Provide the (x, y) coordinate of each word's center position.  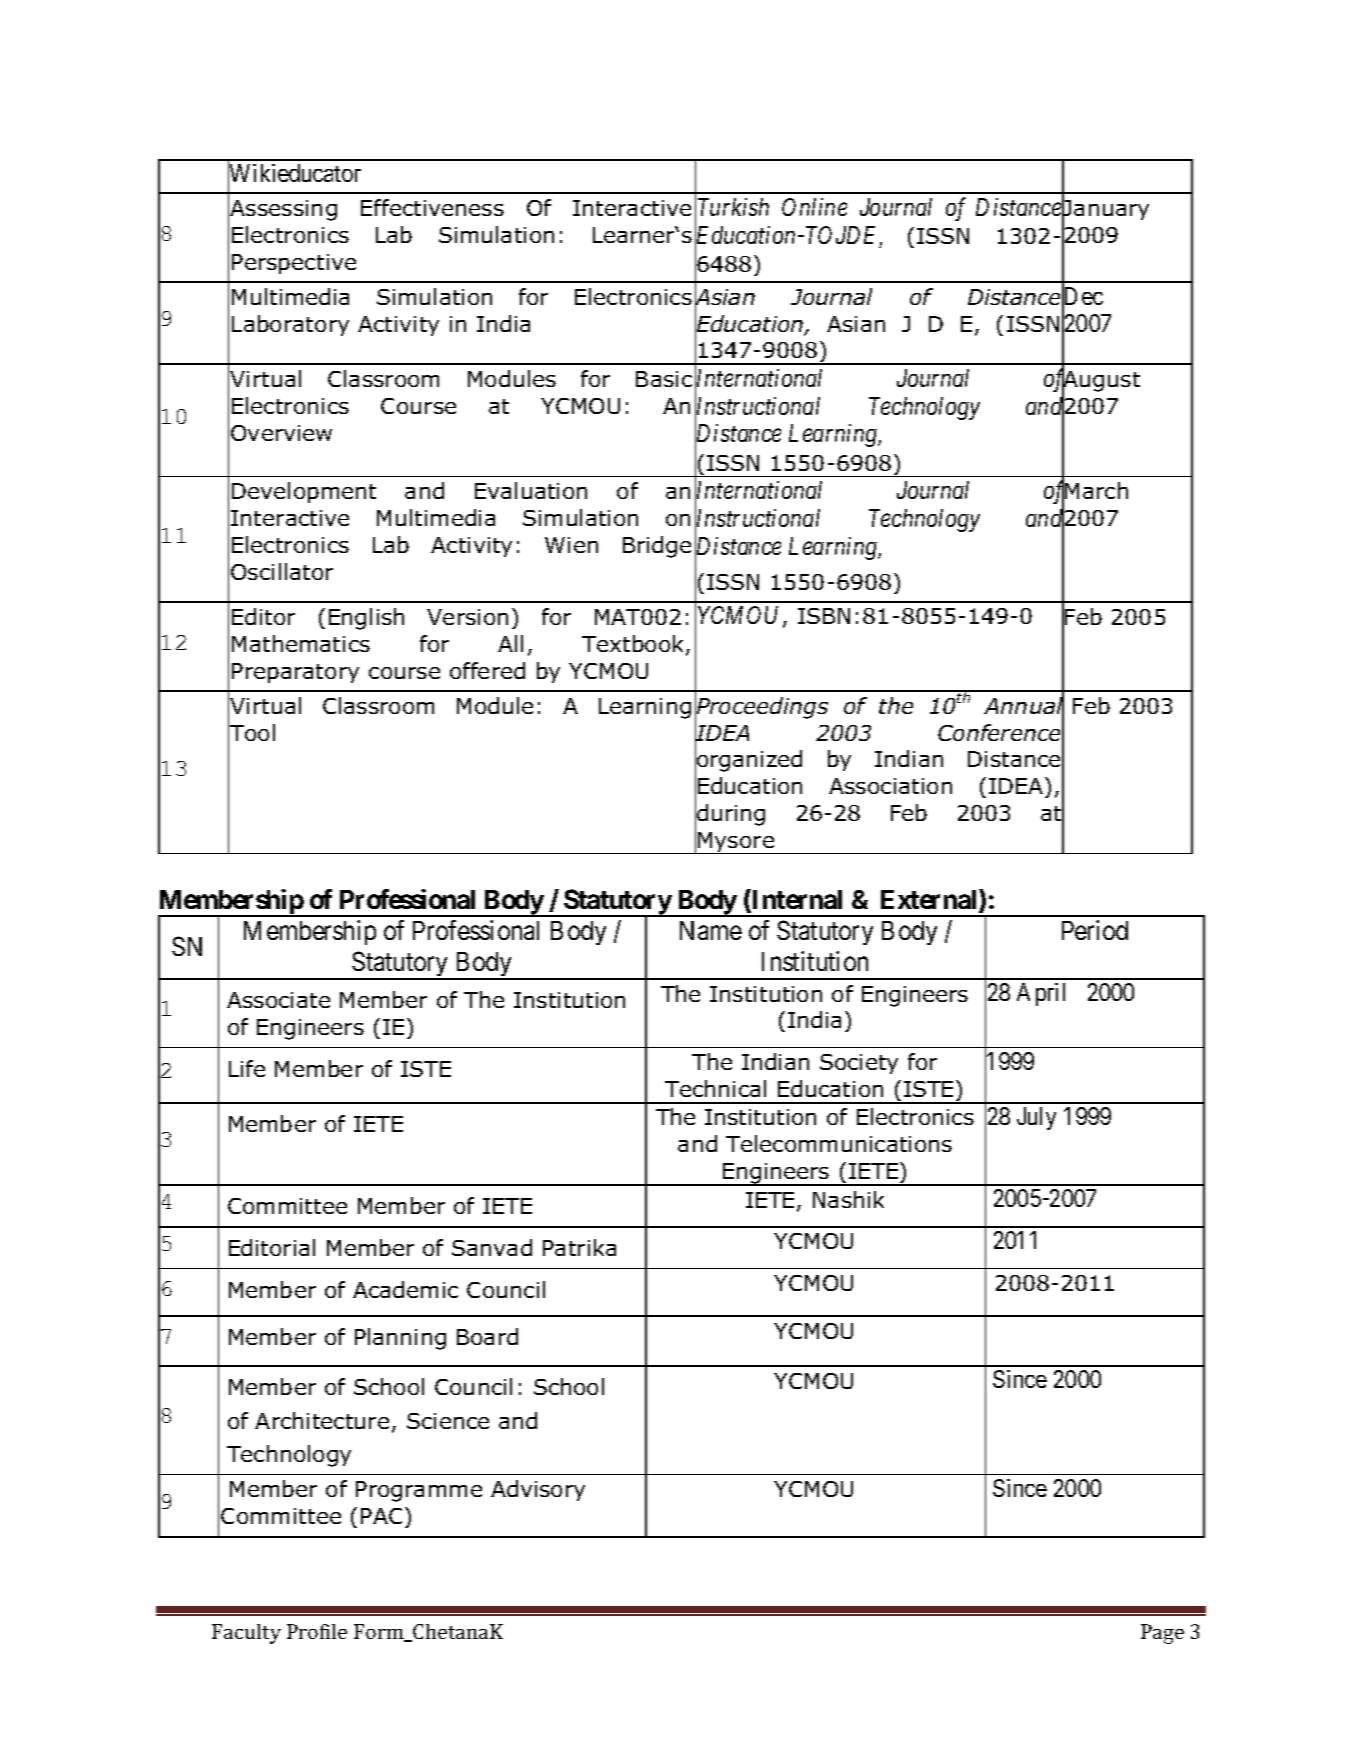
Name (711, 930)
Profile (317, 1631)
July (1036, 1118)
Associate (278, 1000)
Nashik (848, 1199)
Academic (405, 1289)
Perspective (294, 264)
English (366, 619)
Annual (1024, 706)
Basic (664, 379)
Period (1095, 930)
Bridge (657, 547)
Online (814, 207)
